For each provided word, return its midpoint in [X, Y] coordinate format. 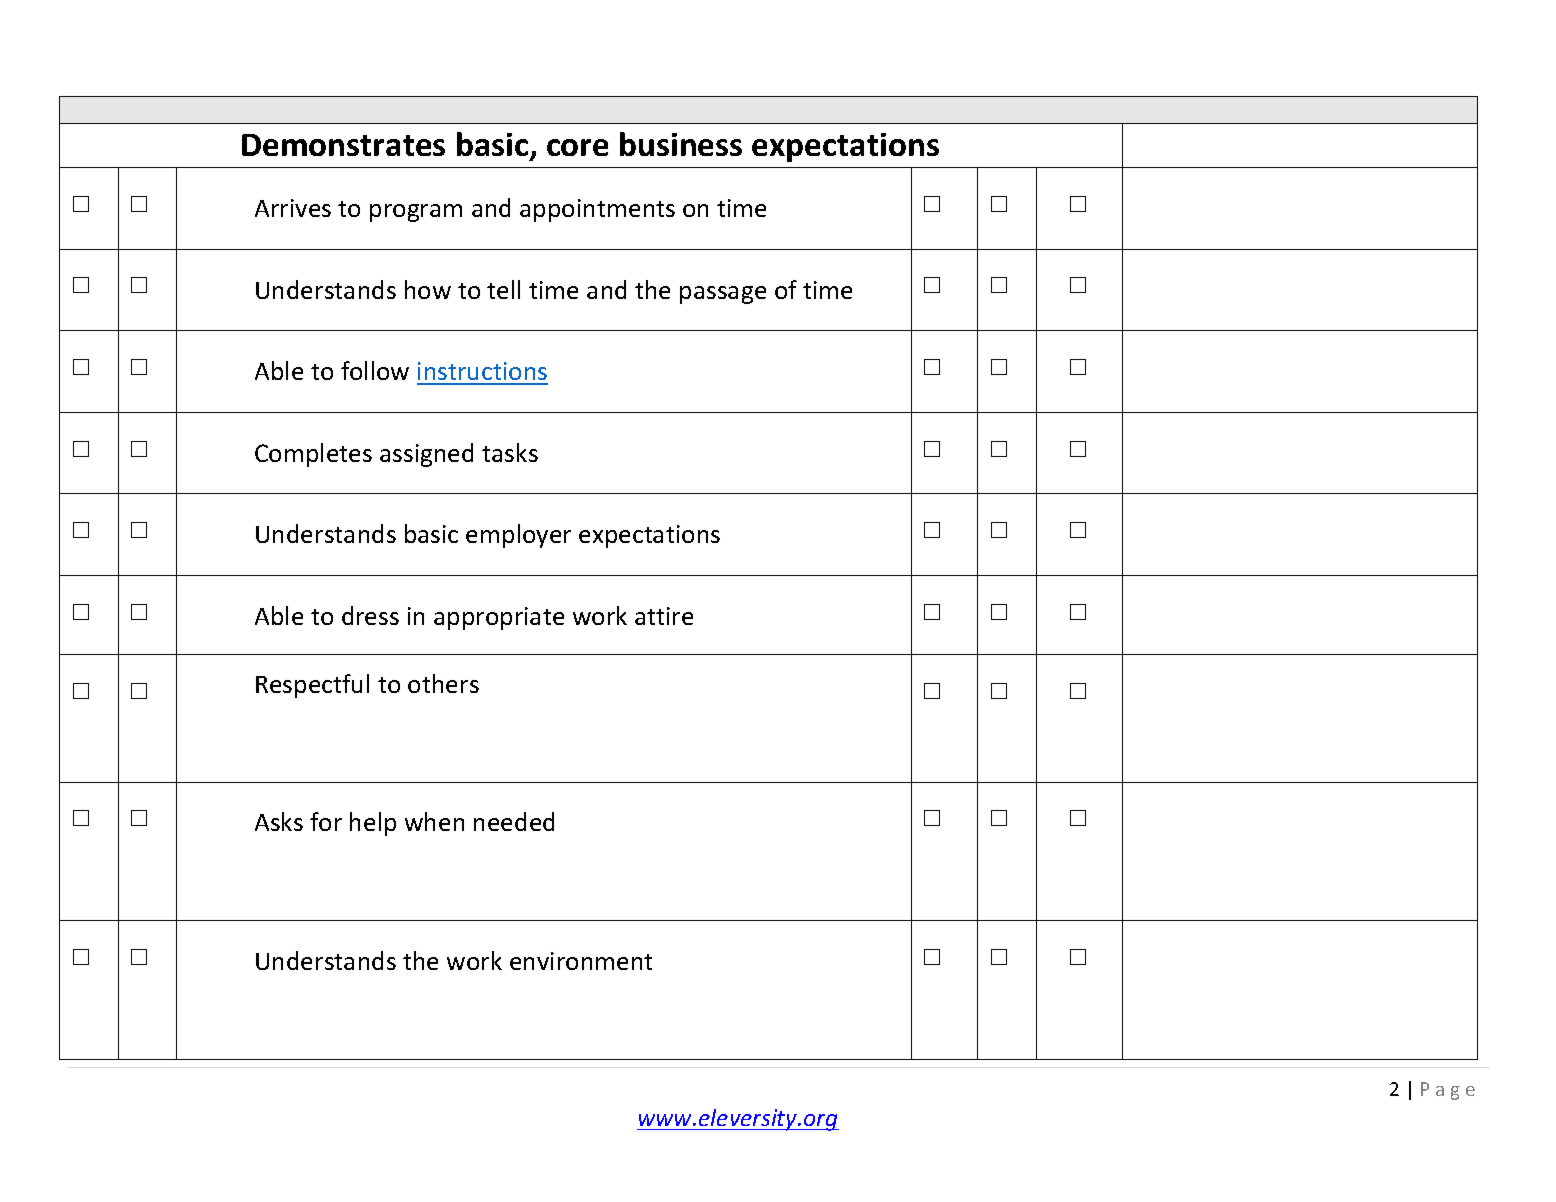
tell [503, 289]
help [373, 824]
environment [581, 961]
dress [370, 615]
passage [723, 295]
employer [518, 536]
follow [375, 370]
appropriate [499, 618]
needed [514, 821]
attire [664, 616]
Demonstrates [343, 145]
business [681, 144]
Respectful [312, 686]
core [577, 147]
